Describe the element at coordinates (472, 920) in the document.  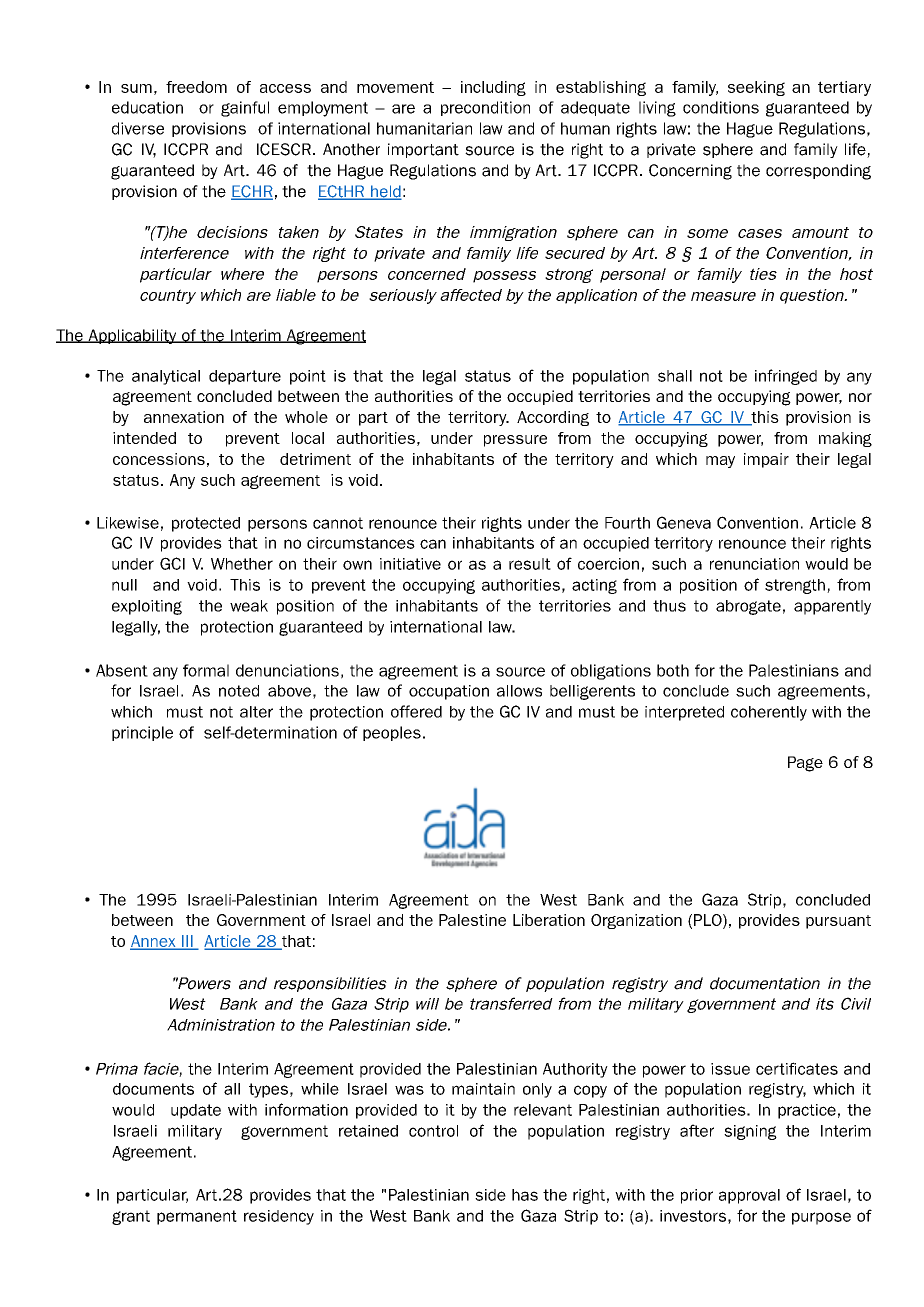
I see `Palestine` at that location.
